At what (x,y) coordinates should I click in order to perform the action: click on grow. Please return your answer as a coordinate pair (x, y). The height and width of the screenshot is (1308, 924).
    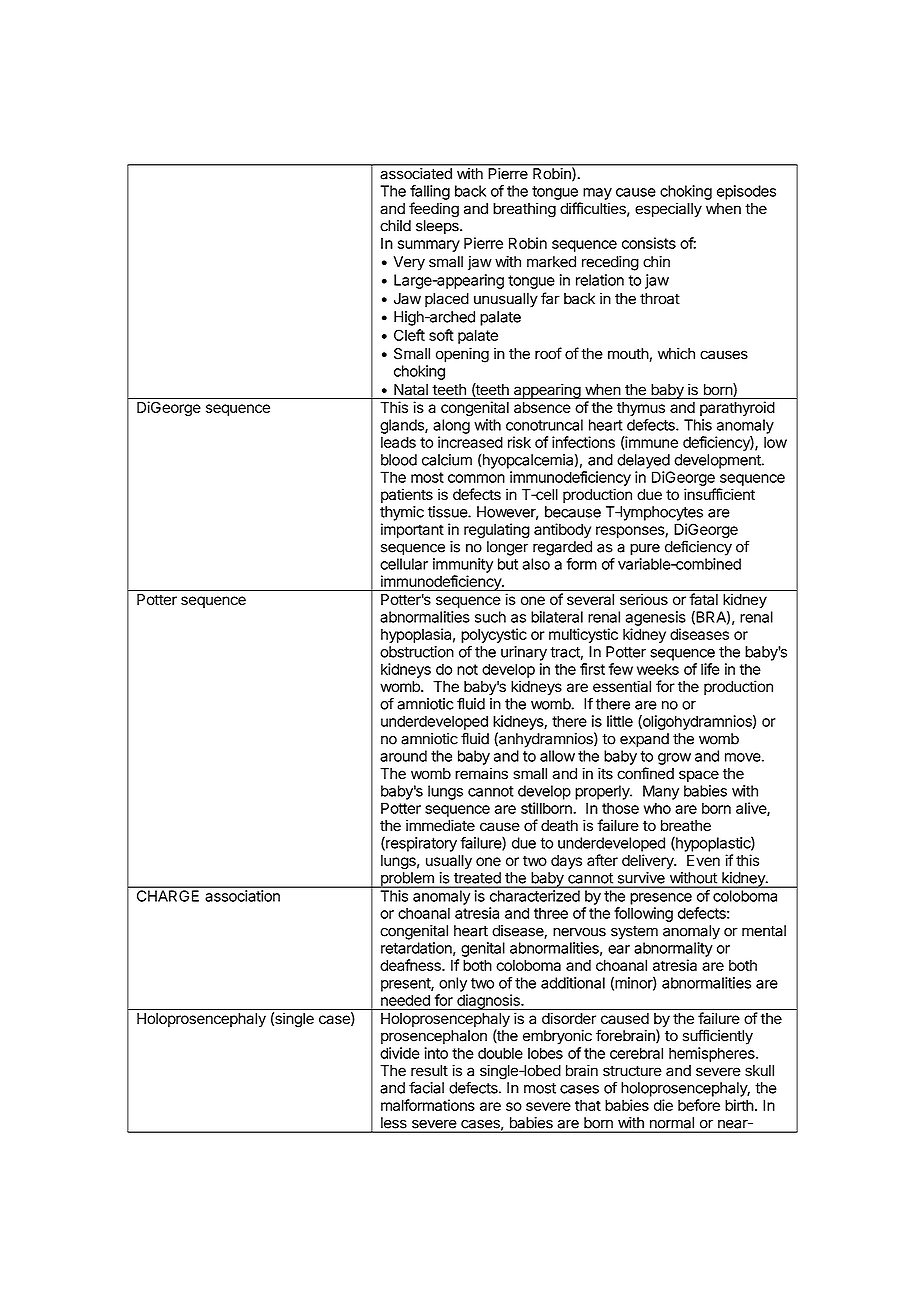
    Looking at the image, I should click on (674, 759).
